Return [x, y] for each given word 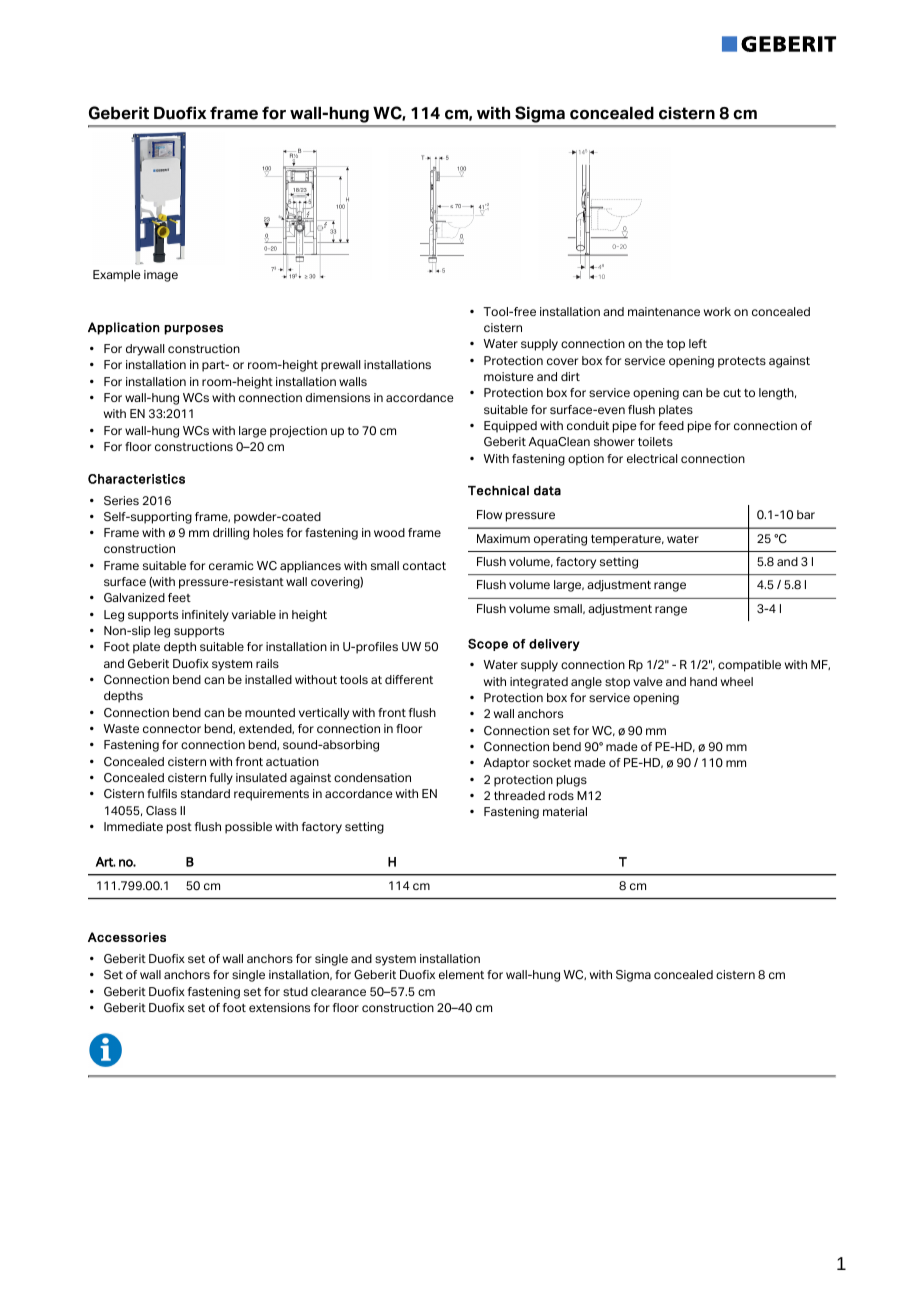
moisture [509, 376]
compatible [749, 666]
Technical [498, 491]
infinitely [205, 616]
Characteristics [136, 479]
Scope [488, 645]
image [161, 276]
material [565, 811]
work [717, 311]
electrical [652, 458]
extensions [279, 1007]
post [179, 828]
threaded [519, 795]
